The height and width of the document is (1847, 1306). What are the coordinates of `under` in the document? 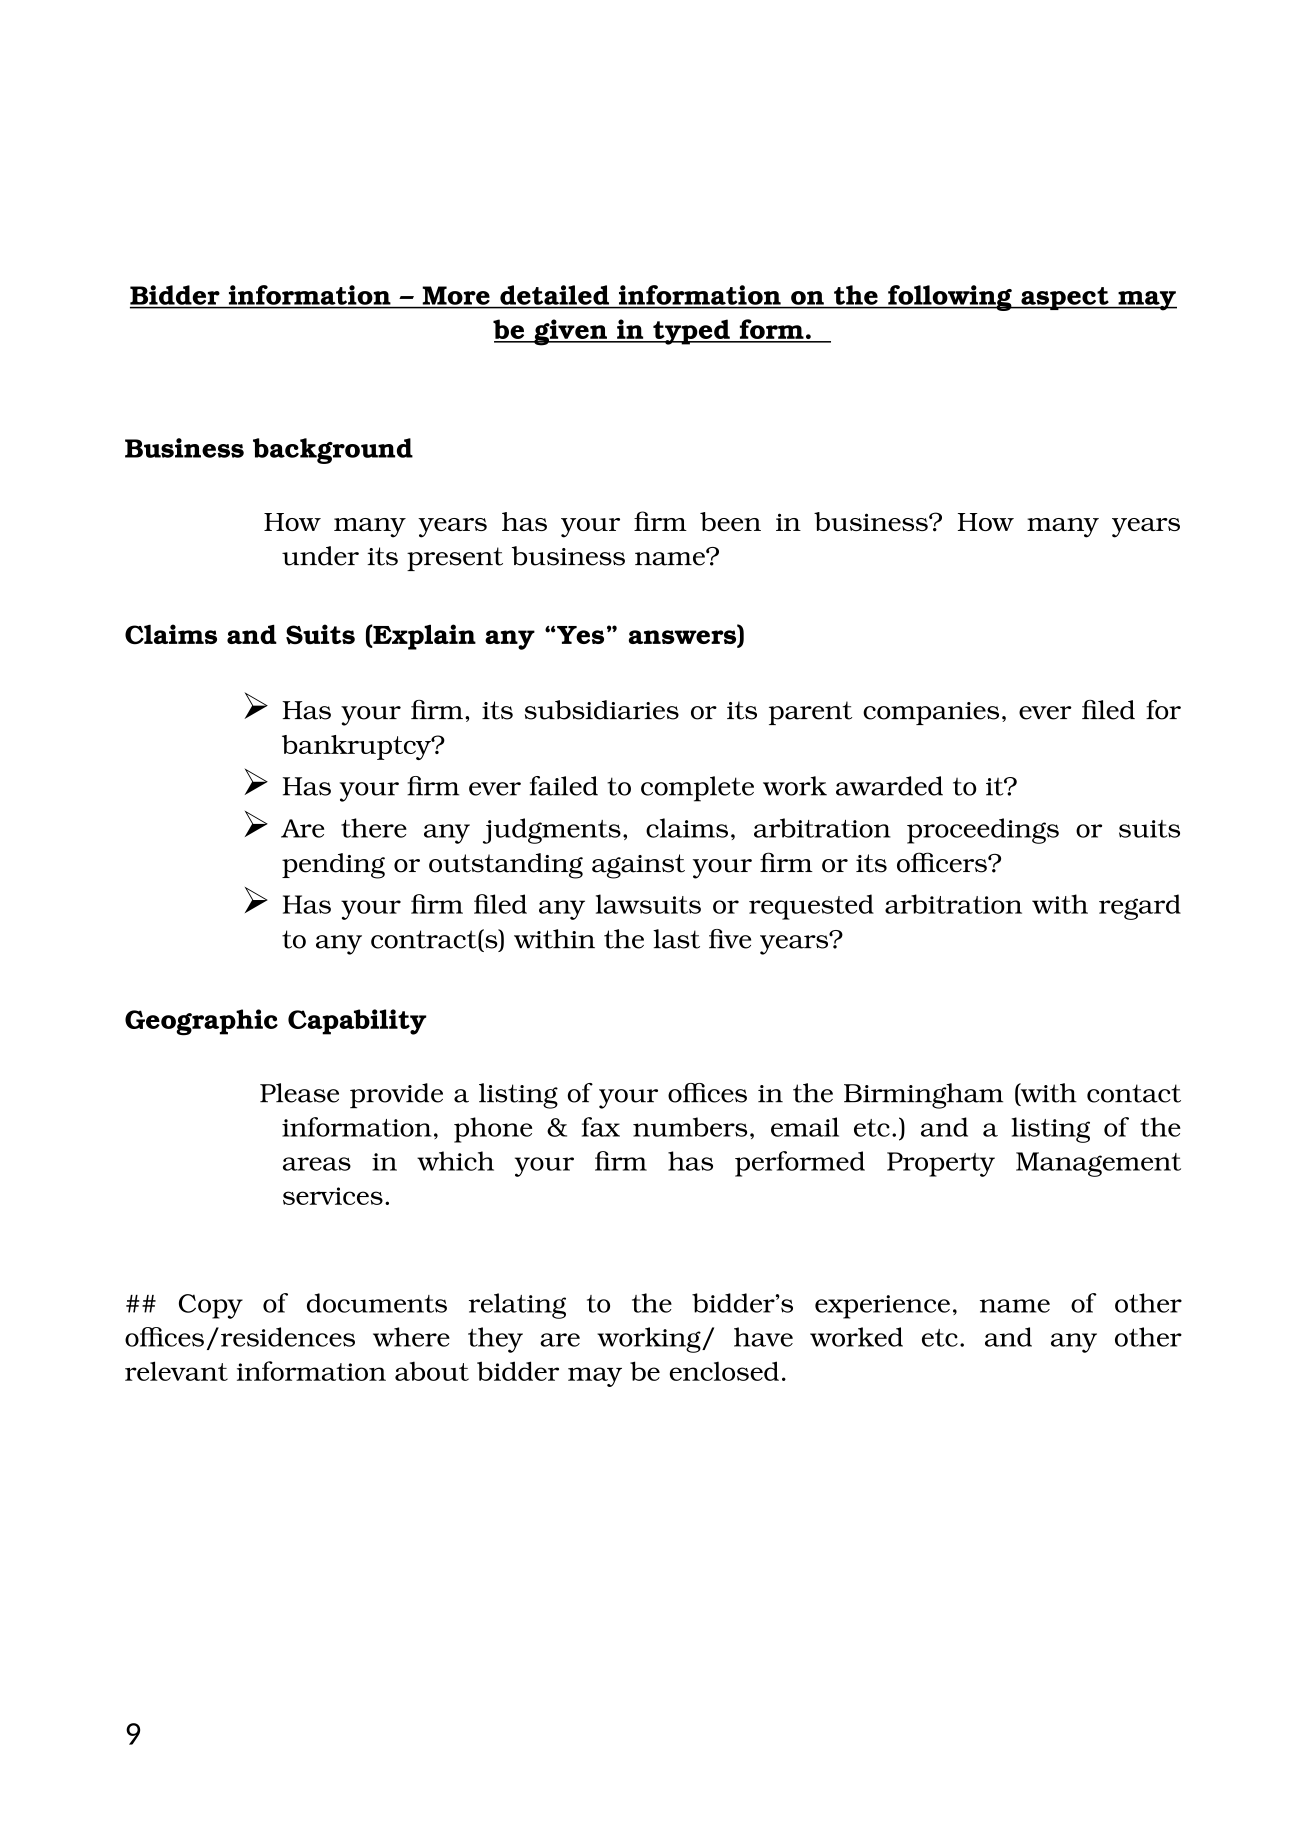 It's located at (320, 556).
